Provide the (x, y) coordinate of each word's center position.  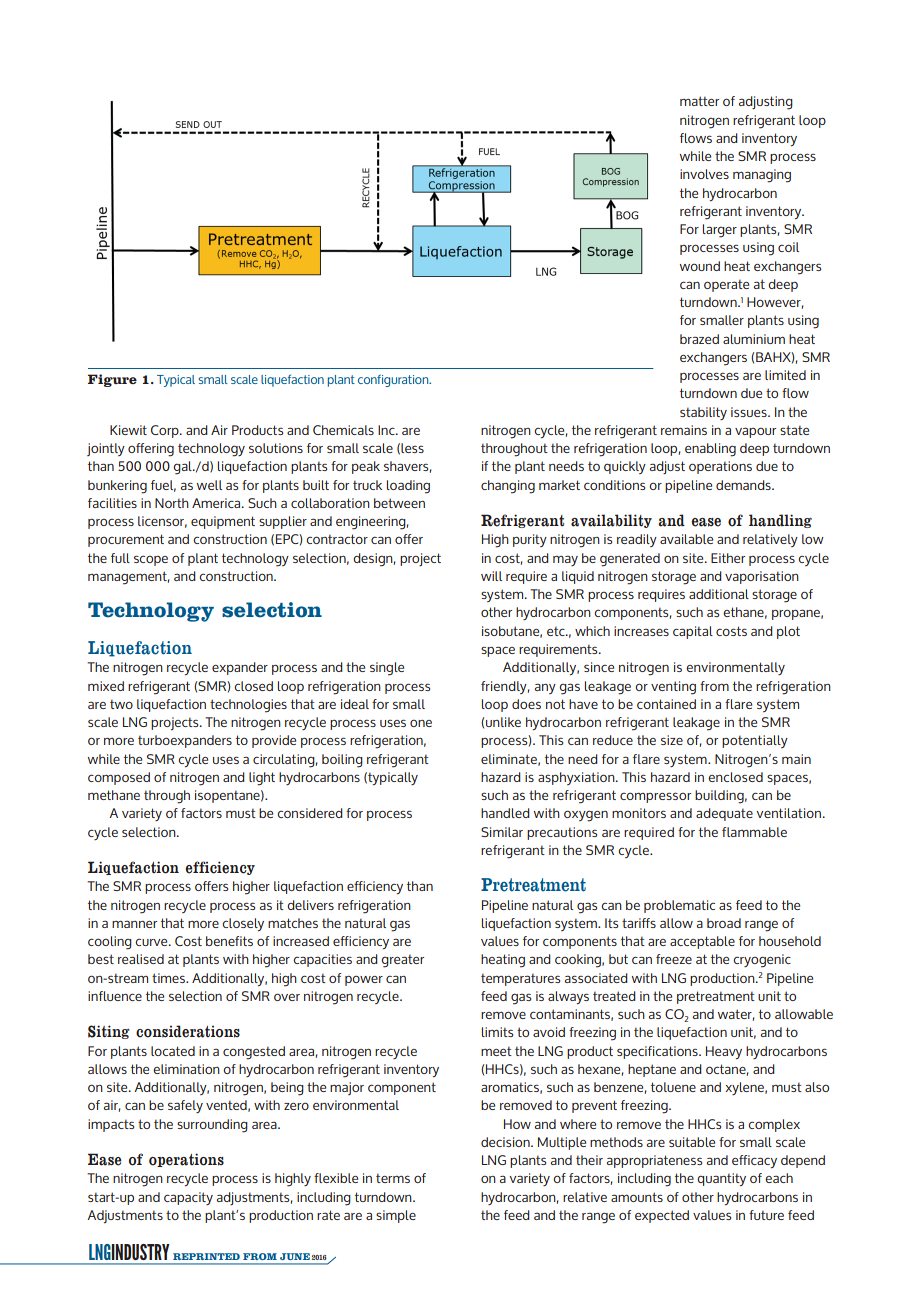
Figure (112, 380)
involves (704, 174)
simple (396, 1216)
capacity (188, 1198)
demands (744, 485)
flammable (754, 832)
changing (508, 487)
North (172, 503)
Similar (502, 832)
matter (699, 101)
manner (134, 924)
